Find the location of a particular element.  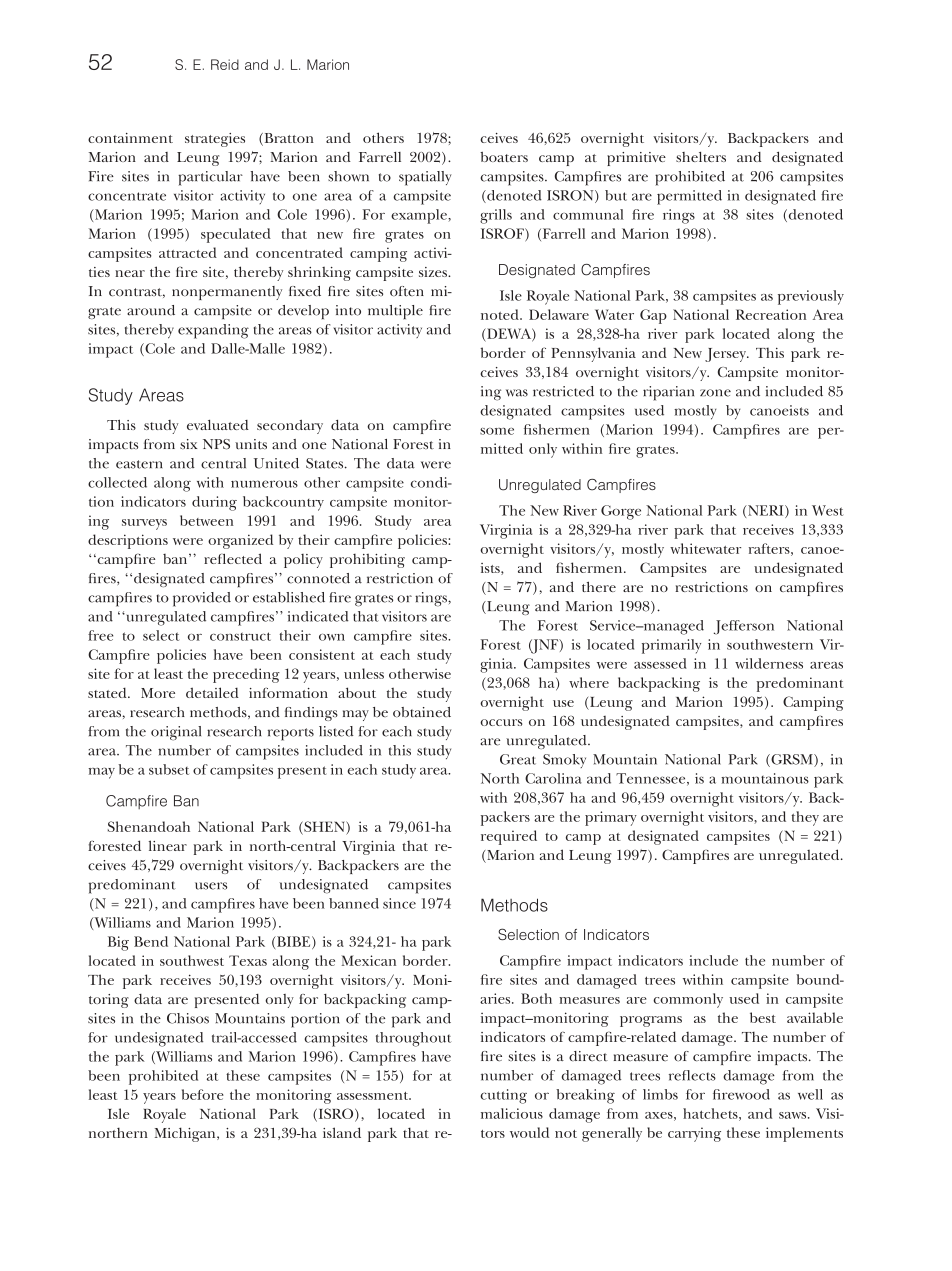

wilderness is located at coordinates (769, 663).
